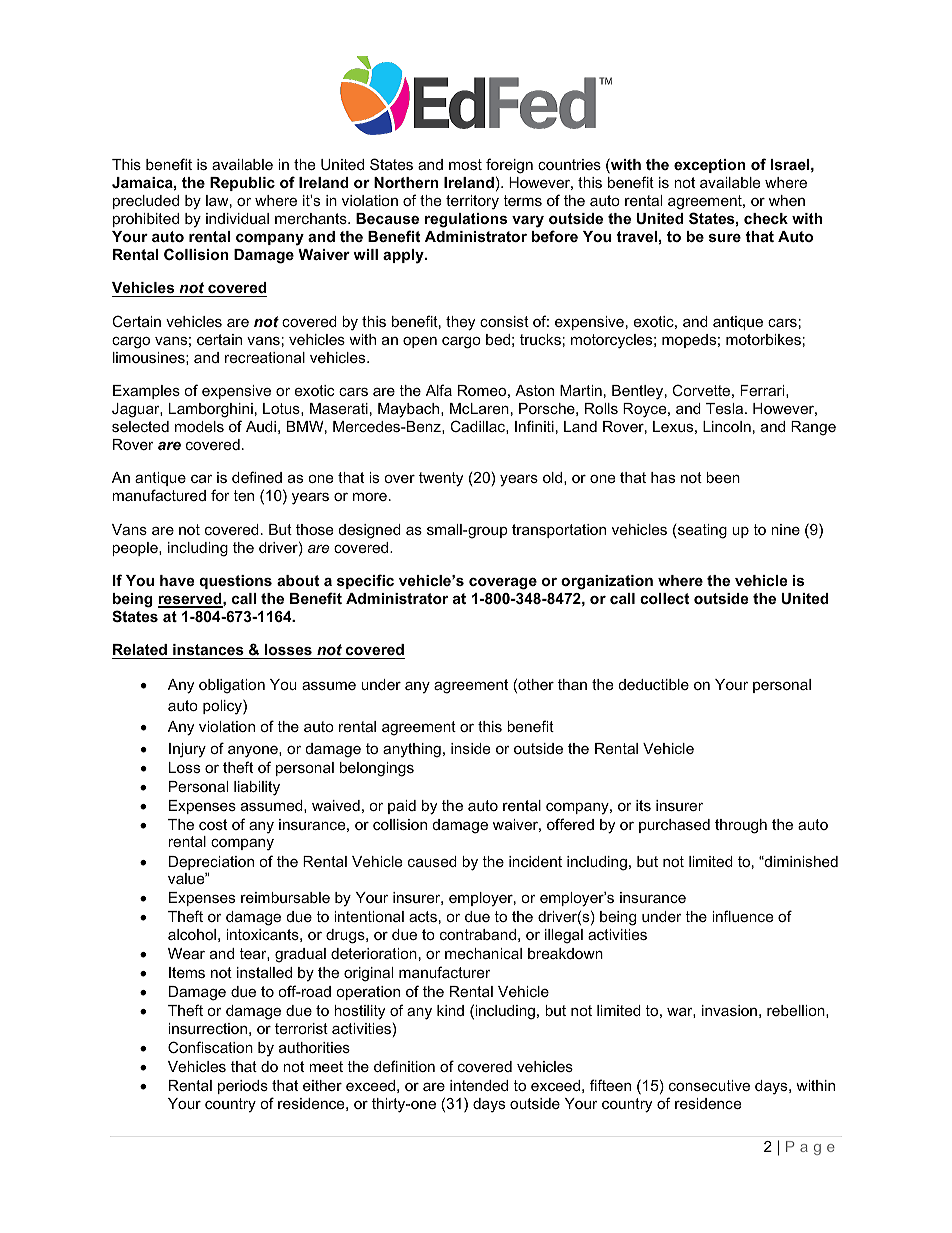 This screenshot has height=1233, width=952. Describe the element at coordinates (242, 184) in the screenshot. I see `Republic` at that location.
